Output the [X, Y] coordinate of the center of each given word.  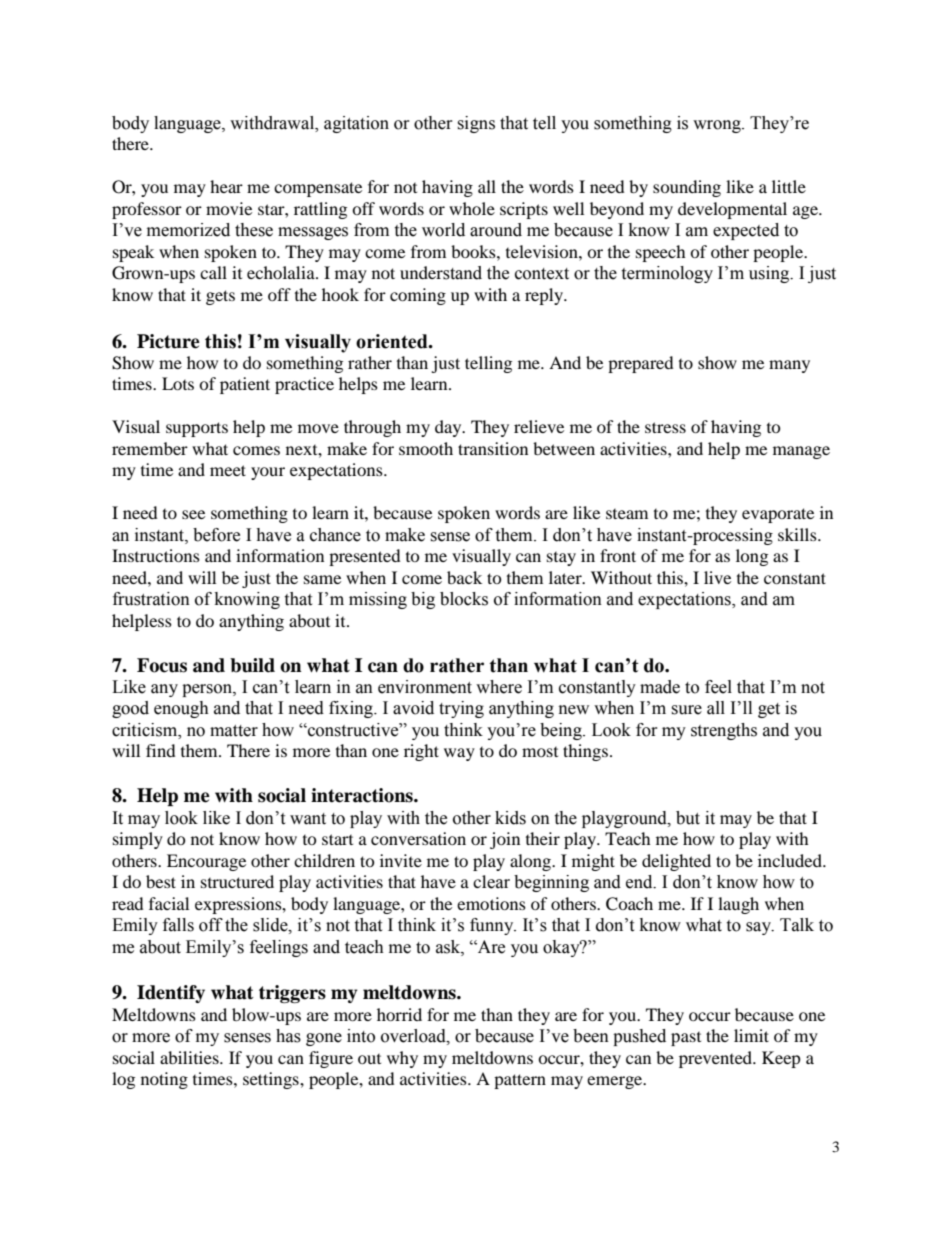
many [789, 366]
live [717, 577]
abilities [190, 1057]
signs [476, 124]
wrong [718, 126]
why [402, 1059]
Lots [178, 383]
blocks [464, 599]
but [688, 818]
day [449, 428]
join [505, 840]
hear [226, 186]
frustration [151, 599]
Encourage [206, 862]
